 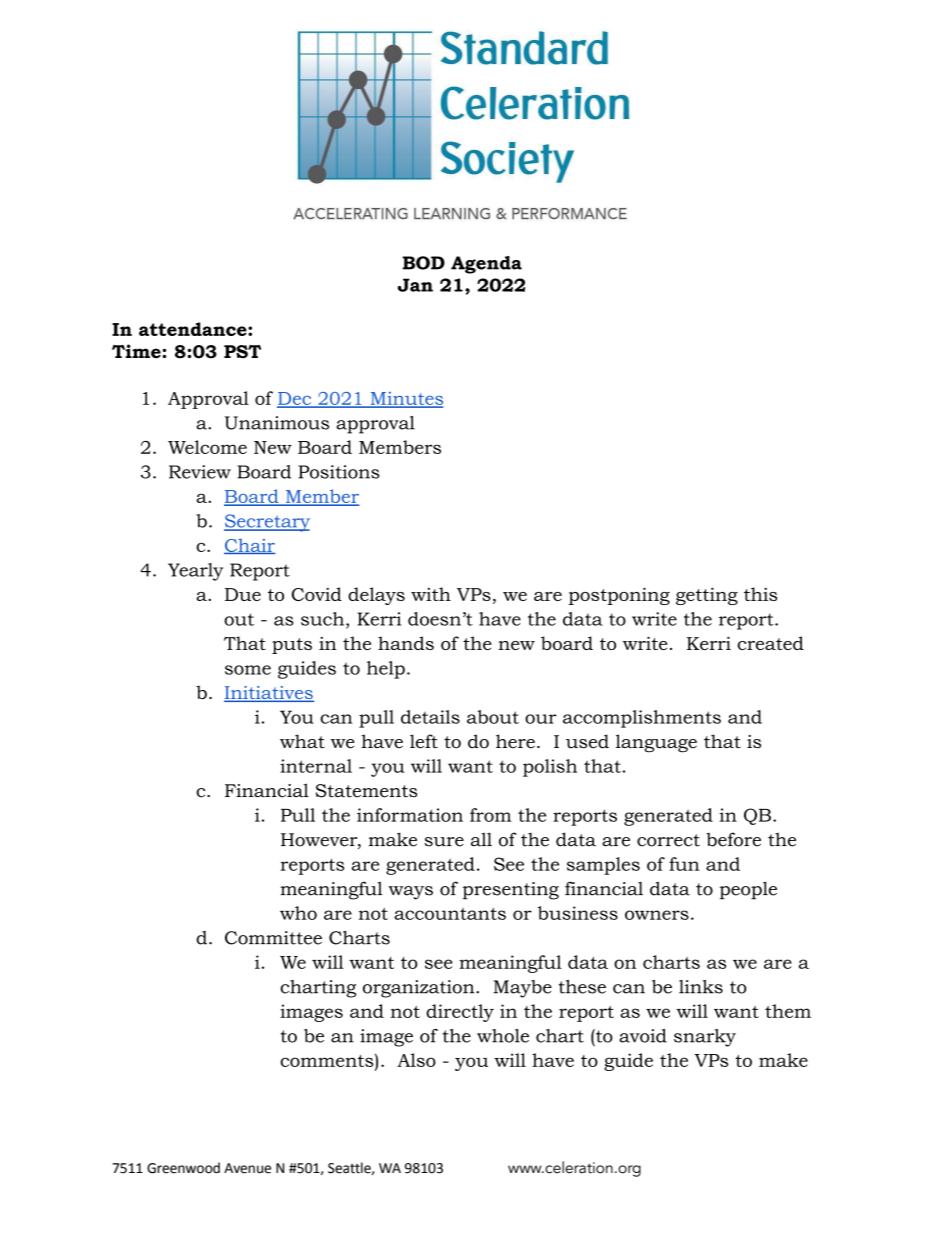 I want to click on language, so click(x=656, y=743).
